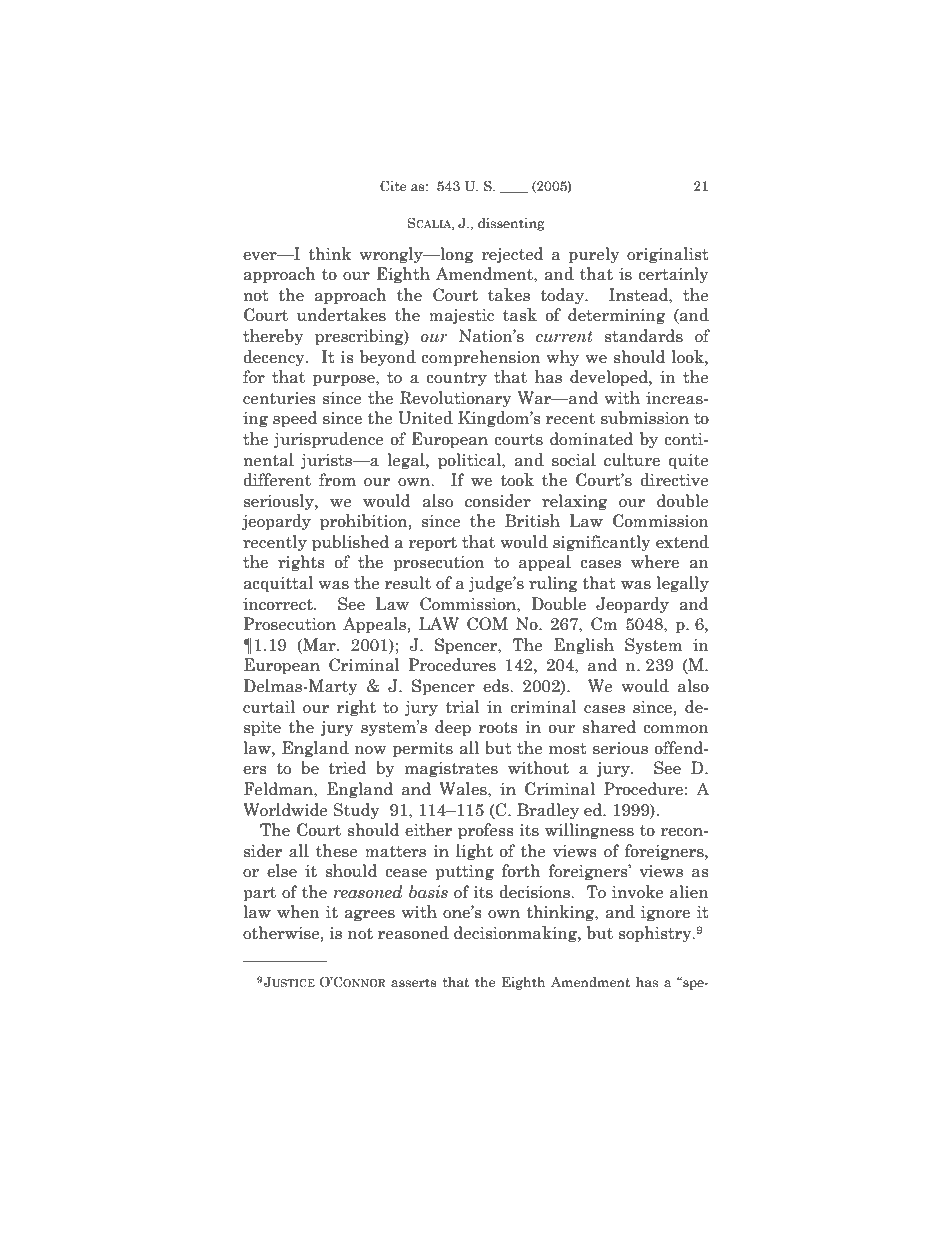 The image size is (952, 1233). Describe the element at coordinates (462, 707) in the screenshot. I see `trial` at that location.
